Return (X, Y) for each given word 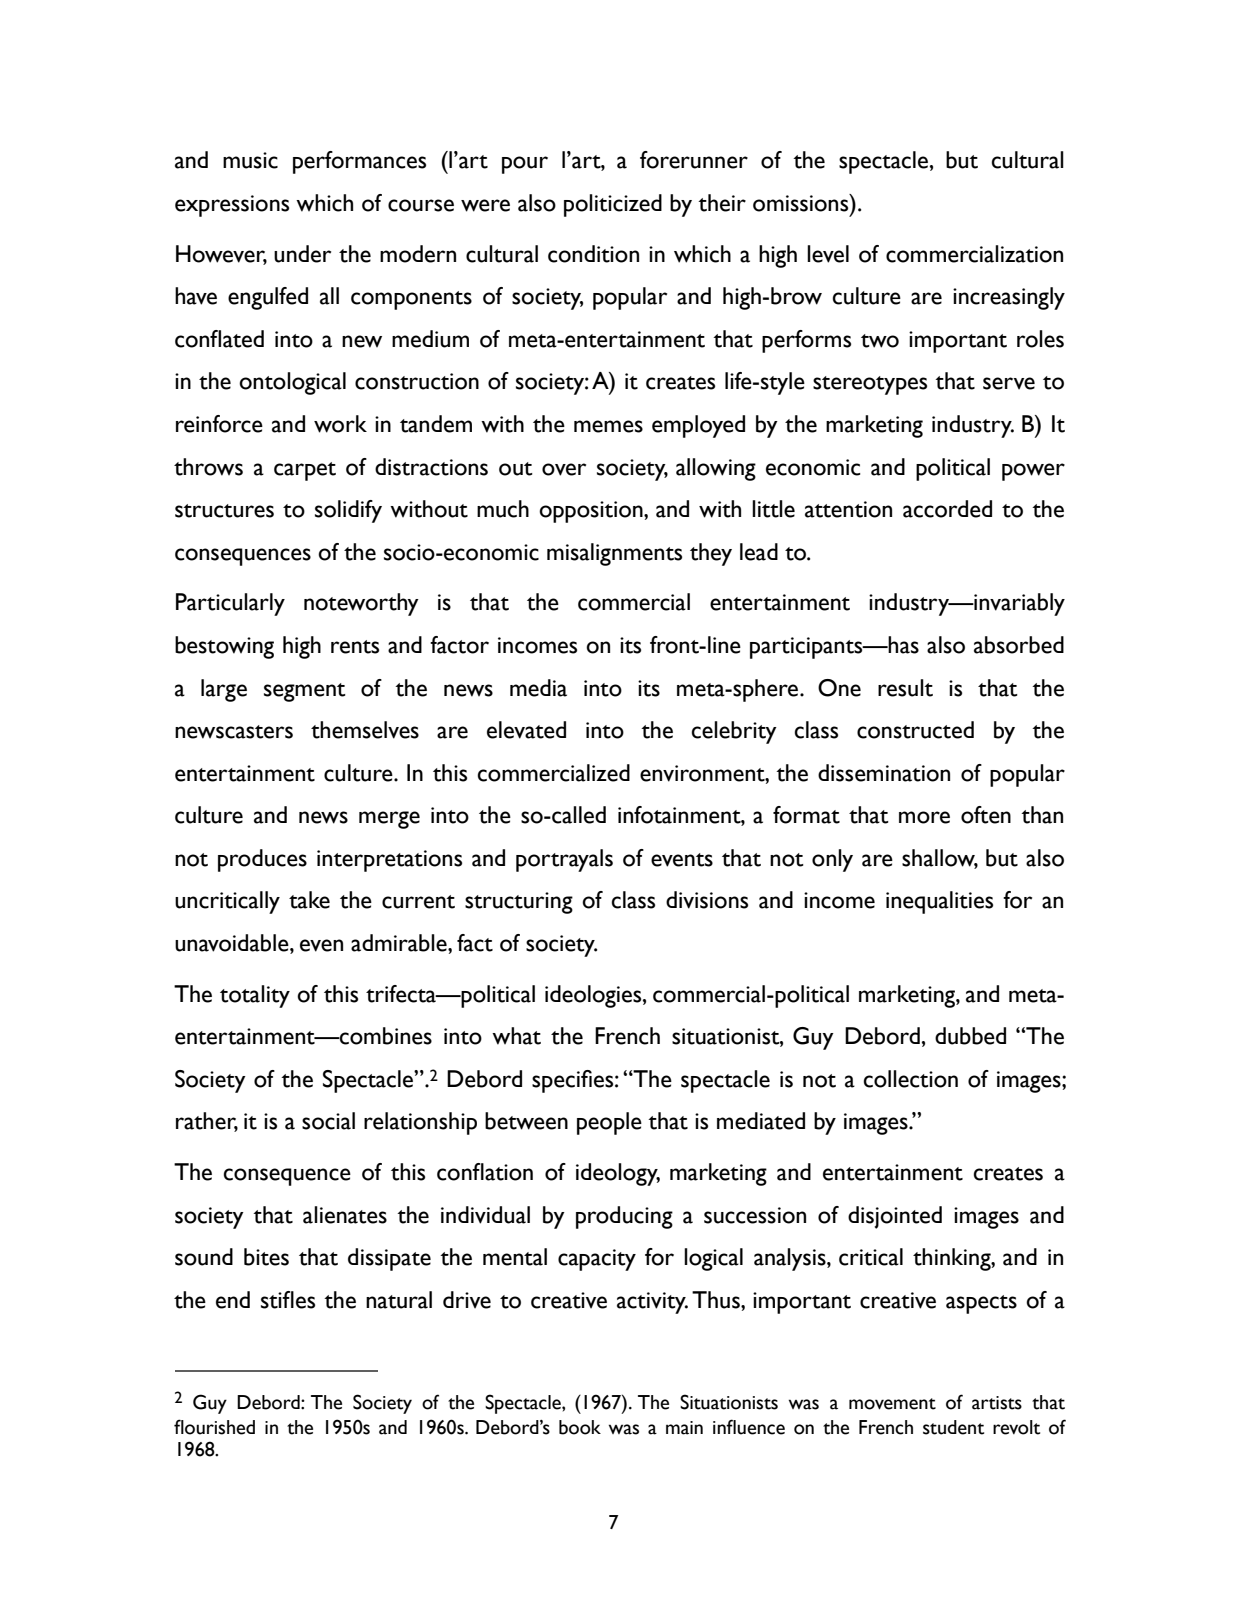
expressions (232, 206)
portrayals (564, 860)
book (580, 1427)
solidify (348, 511)
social (328, 1121)
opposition (592, 512)
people (609, 1123)
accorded (947, 509)
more (924, 817)
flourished (214, 1427)
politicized (613, 205)
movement (892, 1404)
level (828, 254)
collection (910, 1079)
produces (262, 860)
